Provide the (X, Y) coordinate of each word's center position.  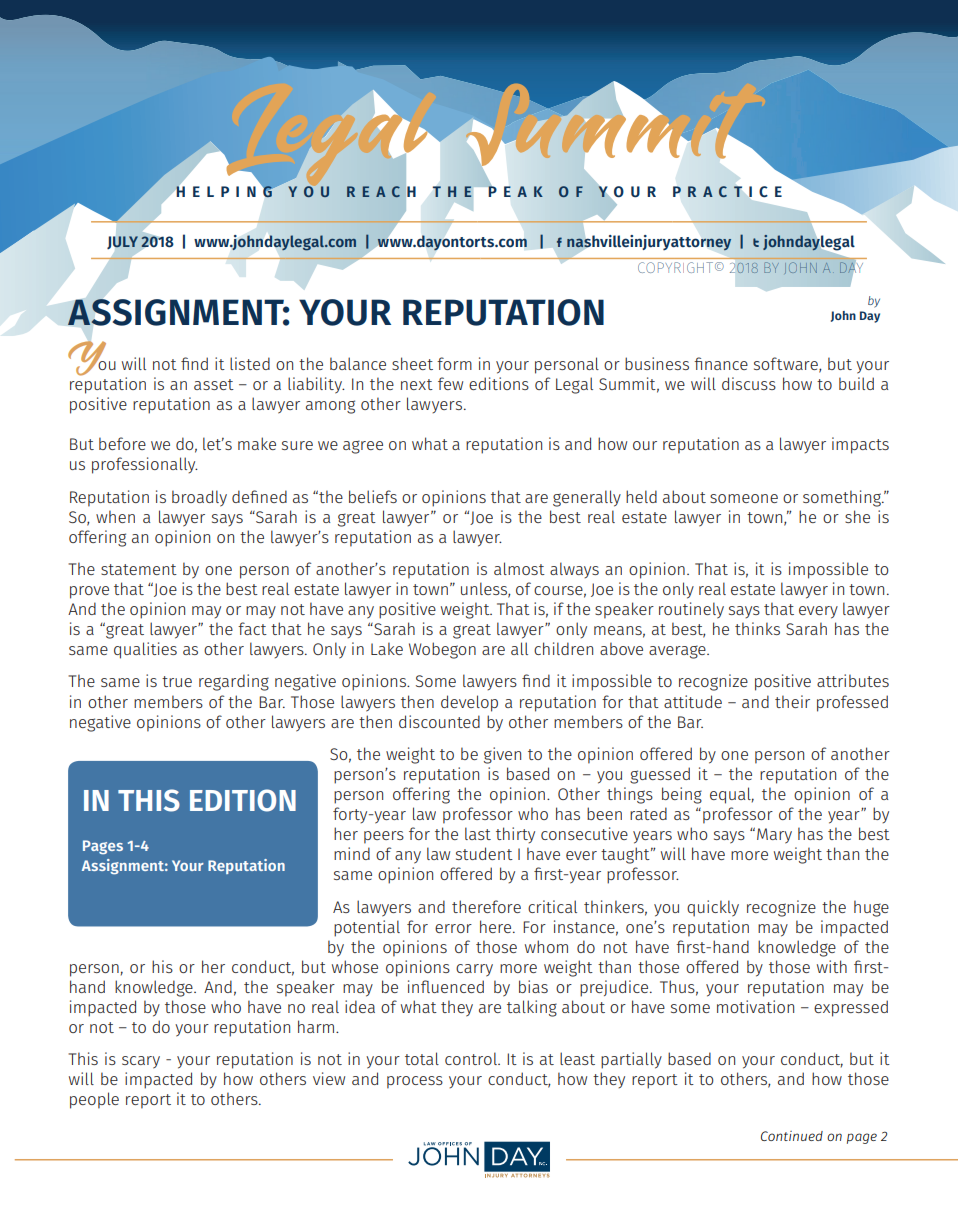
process (415, 1082)
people (94, 1100)
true (177, 681)
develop (469, 703)
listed (250, 363)
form (454, 363)
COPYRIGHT (677, 267)
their (792, 701)
